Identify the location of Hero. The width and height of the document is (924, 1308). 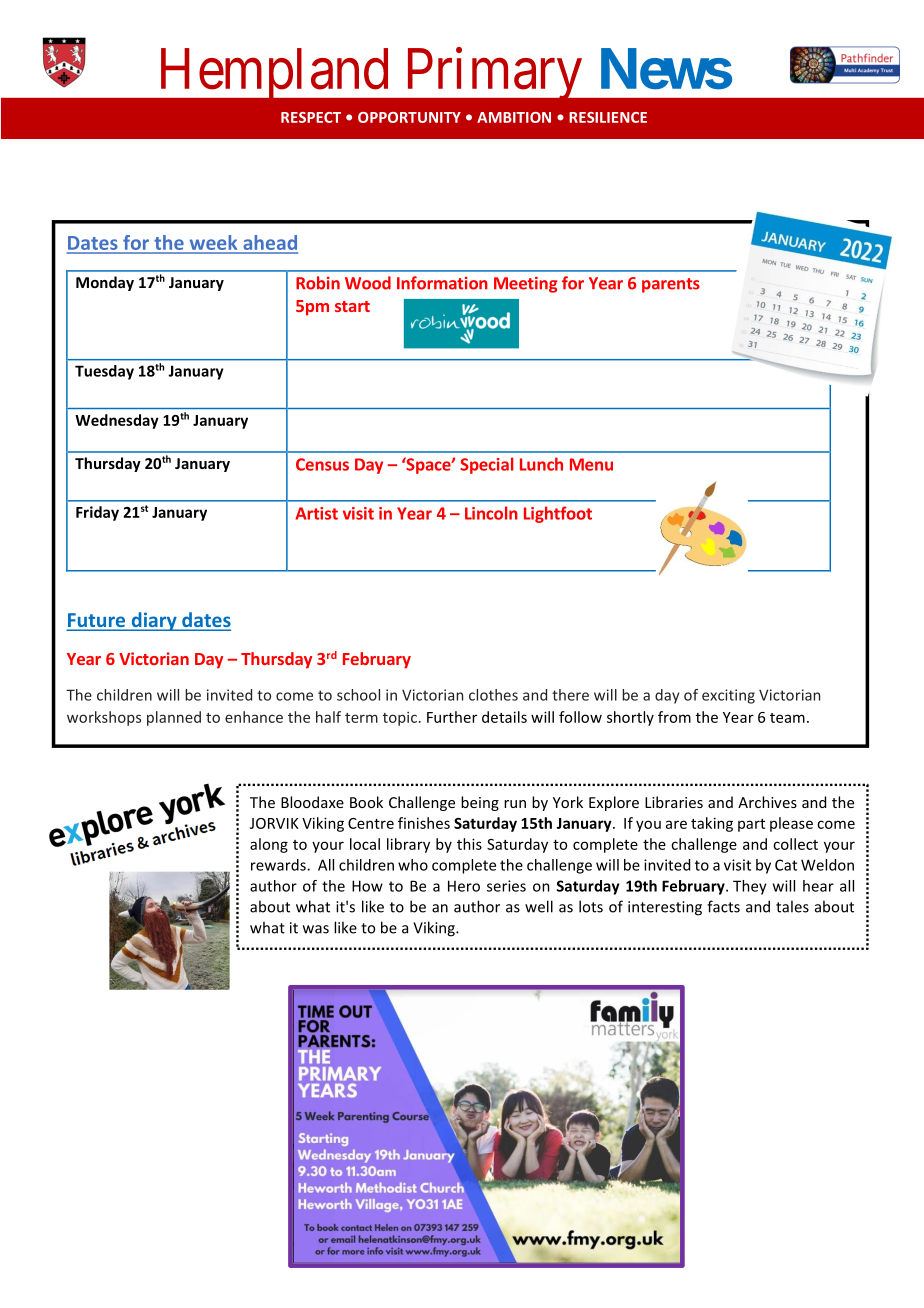
(464, 886).
